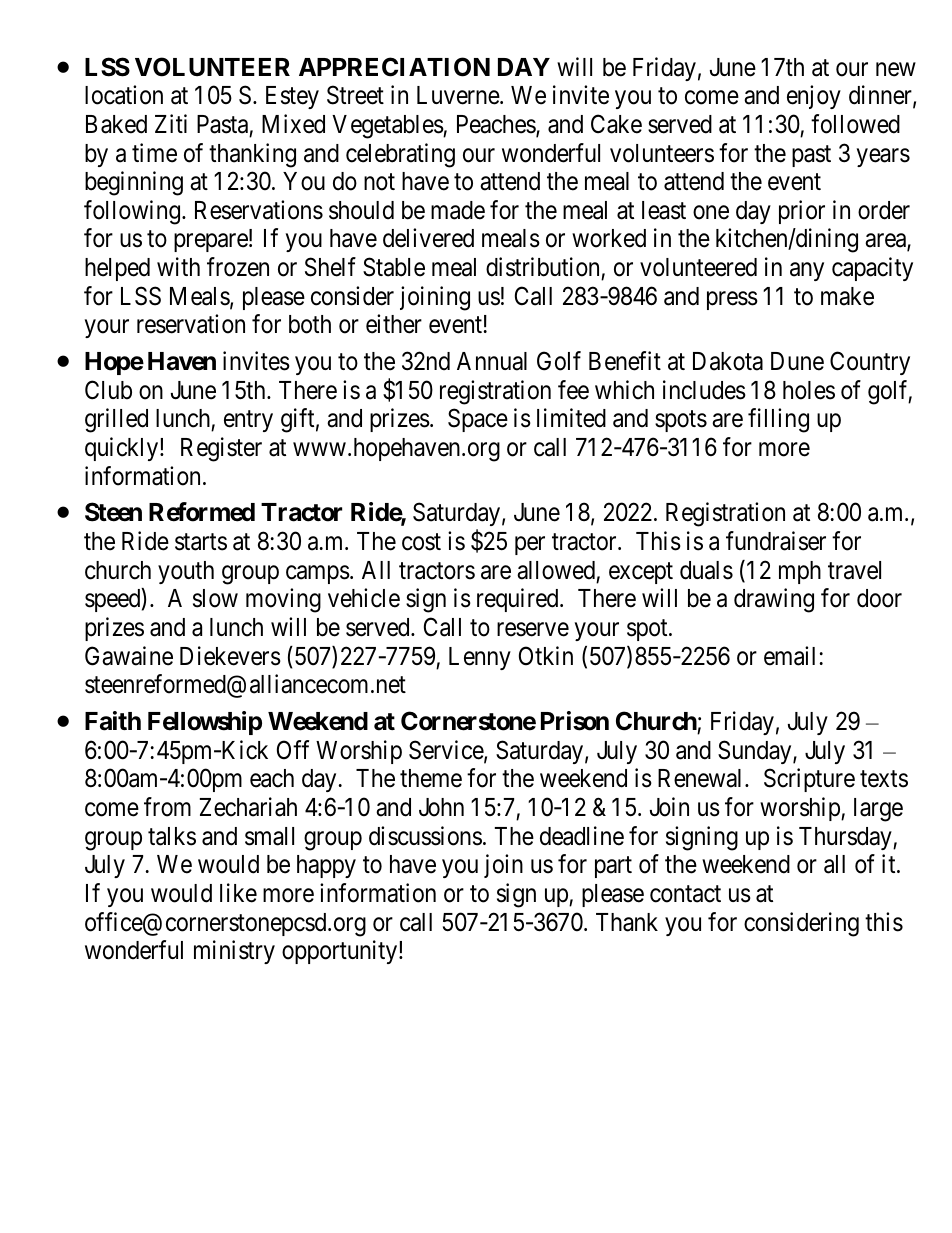 The width and height of the document is (952, 1233). I want to click on APPRECIATION, so click(394, 67).
